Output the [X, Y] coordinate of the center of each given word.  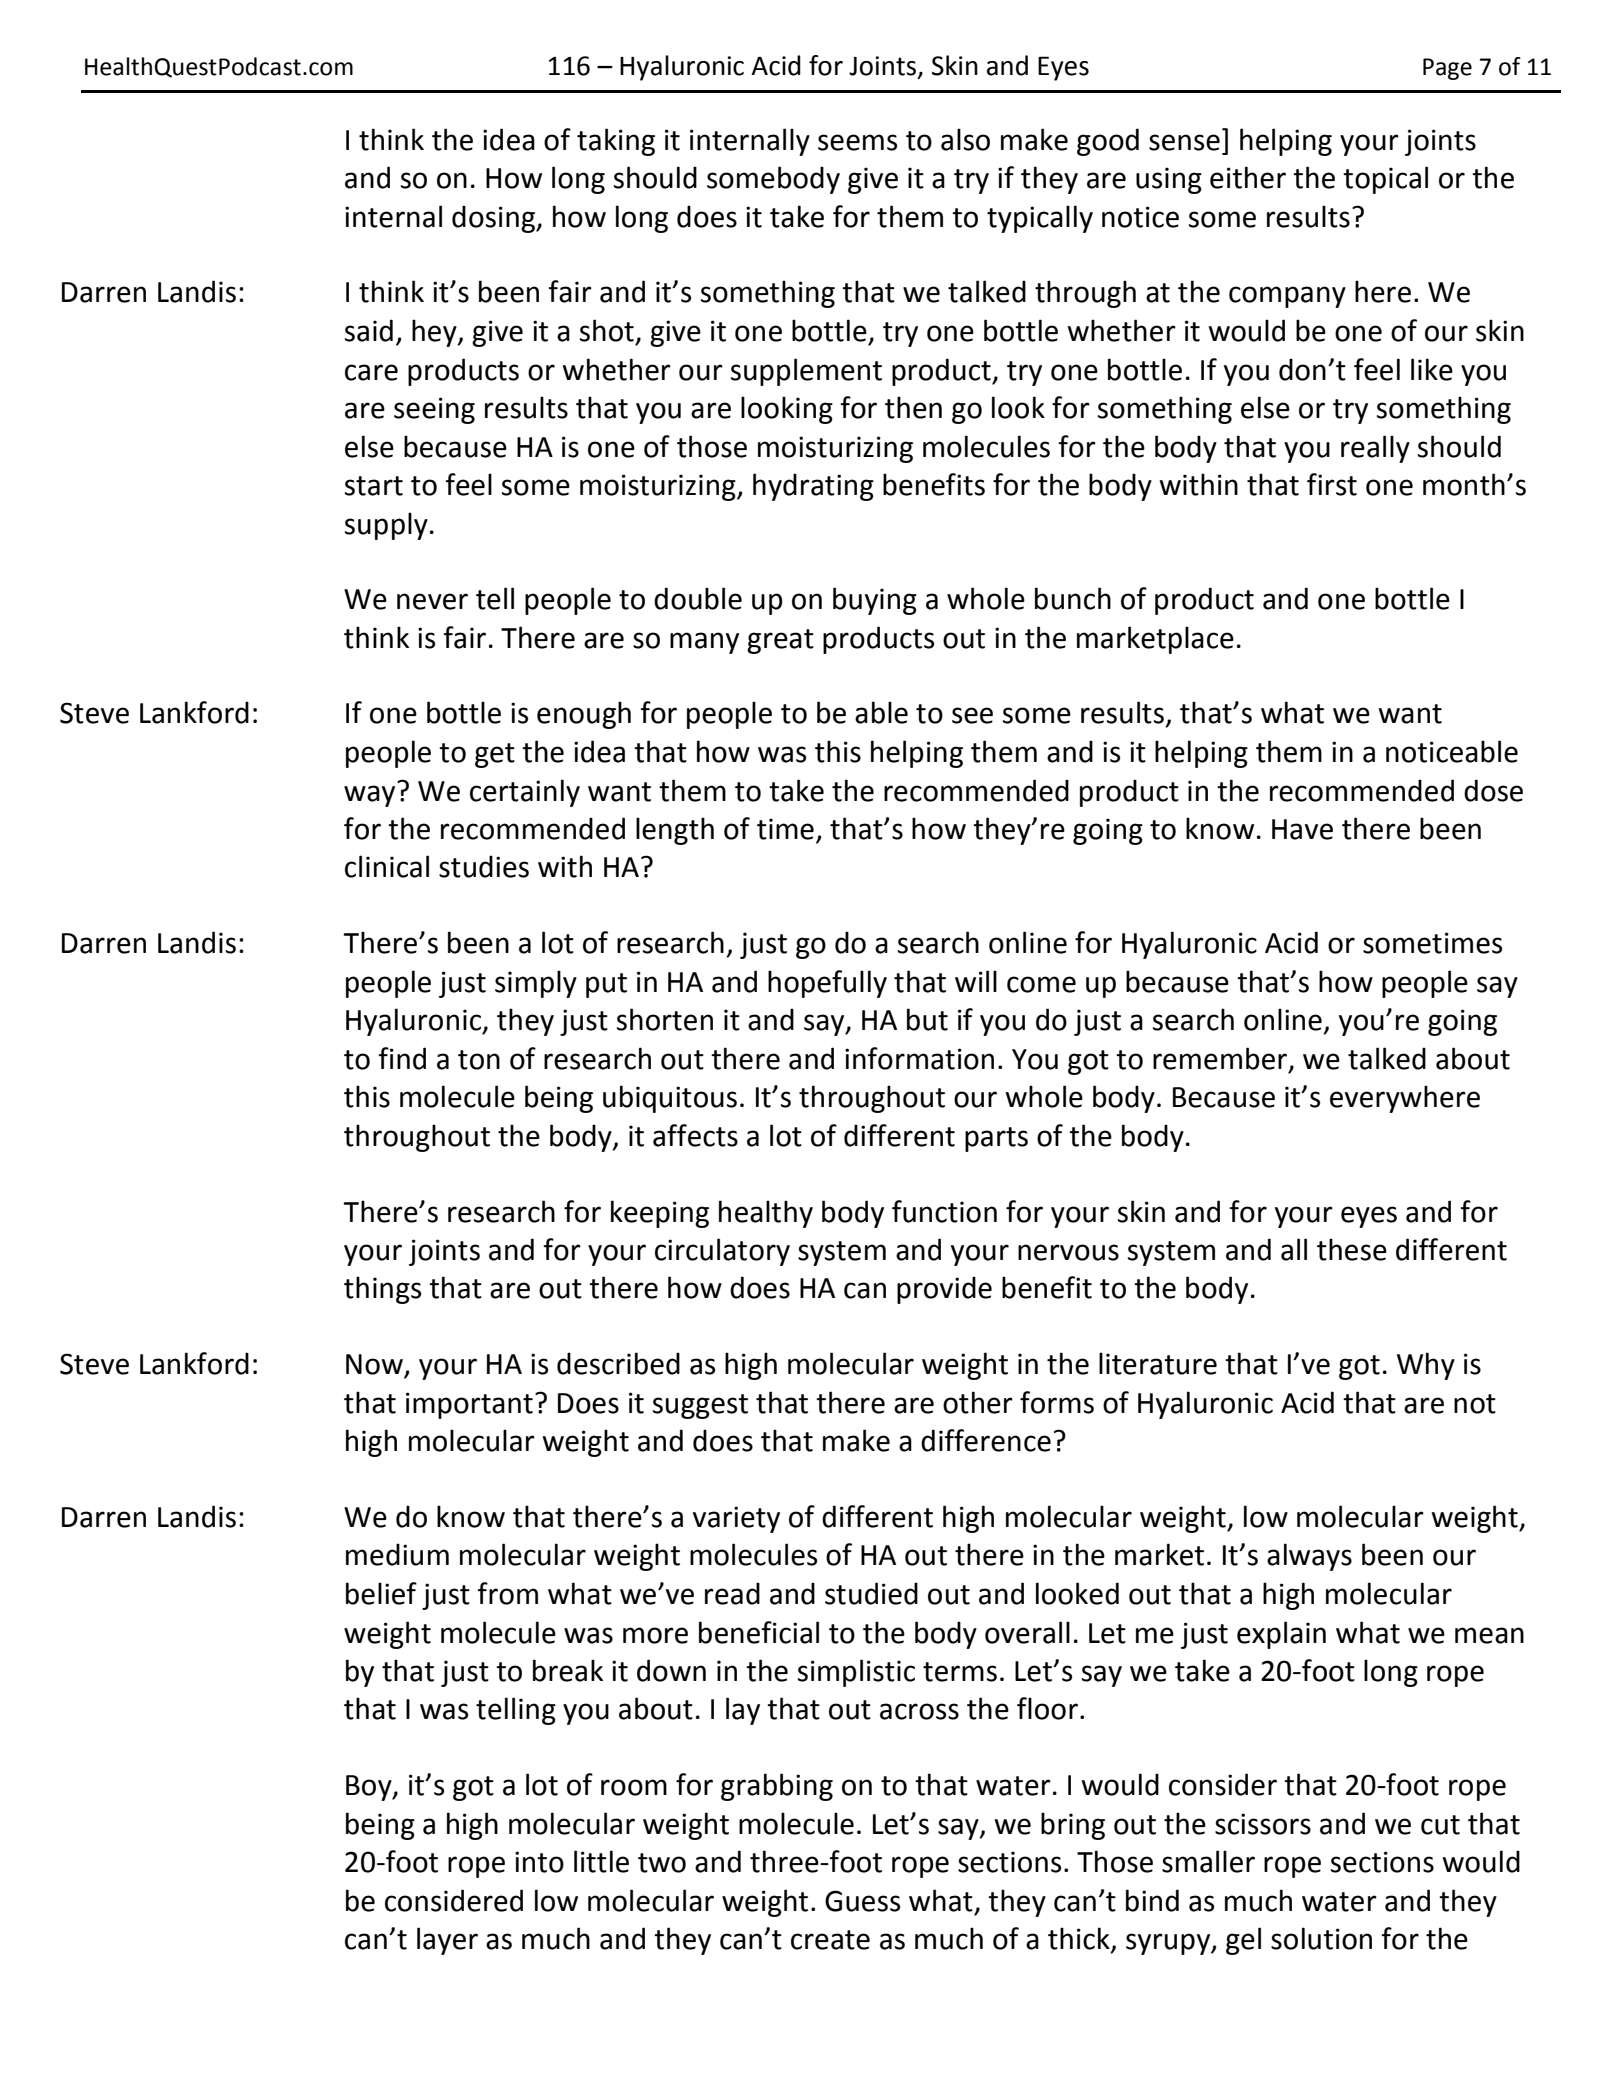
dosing [495, 219]
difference [986, 1440]
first [1332, 484]
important [469, 1405]
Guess [862, 1901]
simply [536, 984]
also [965, 139]
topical [1385, 180]
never [432, 601]
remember [1221, 1059]
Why [1426, 1366]
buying [875, 601]
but [927, 1019]
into [539, 1862]
